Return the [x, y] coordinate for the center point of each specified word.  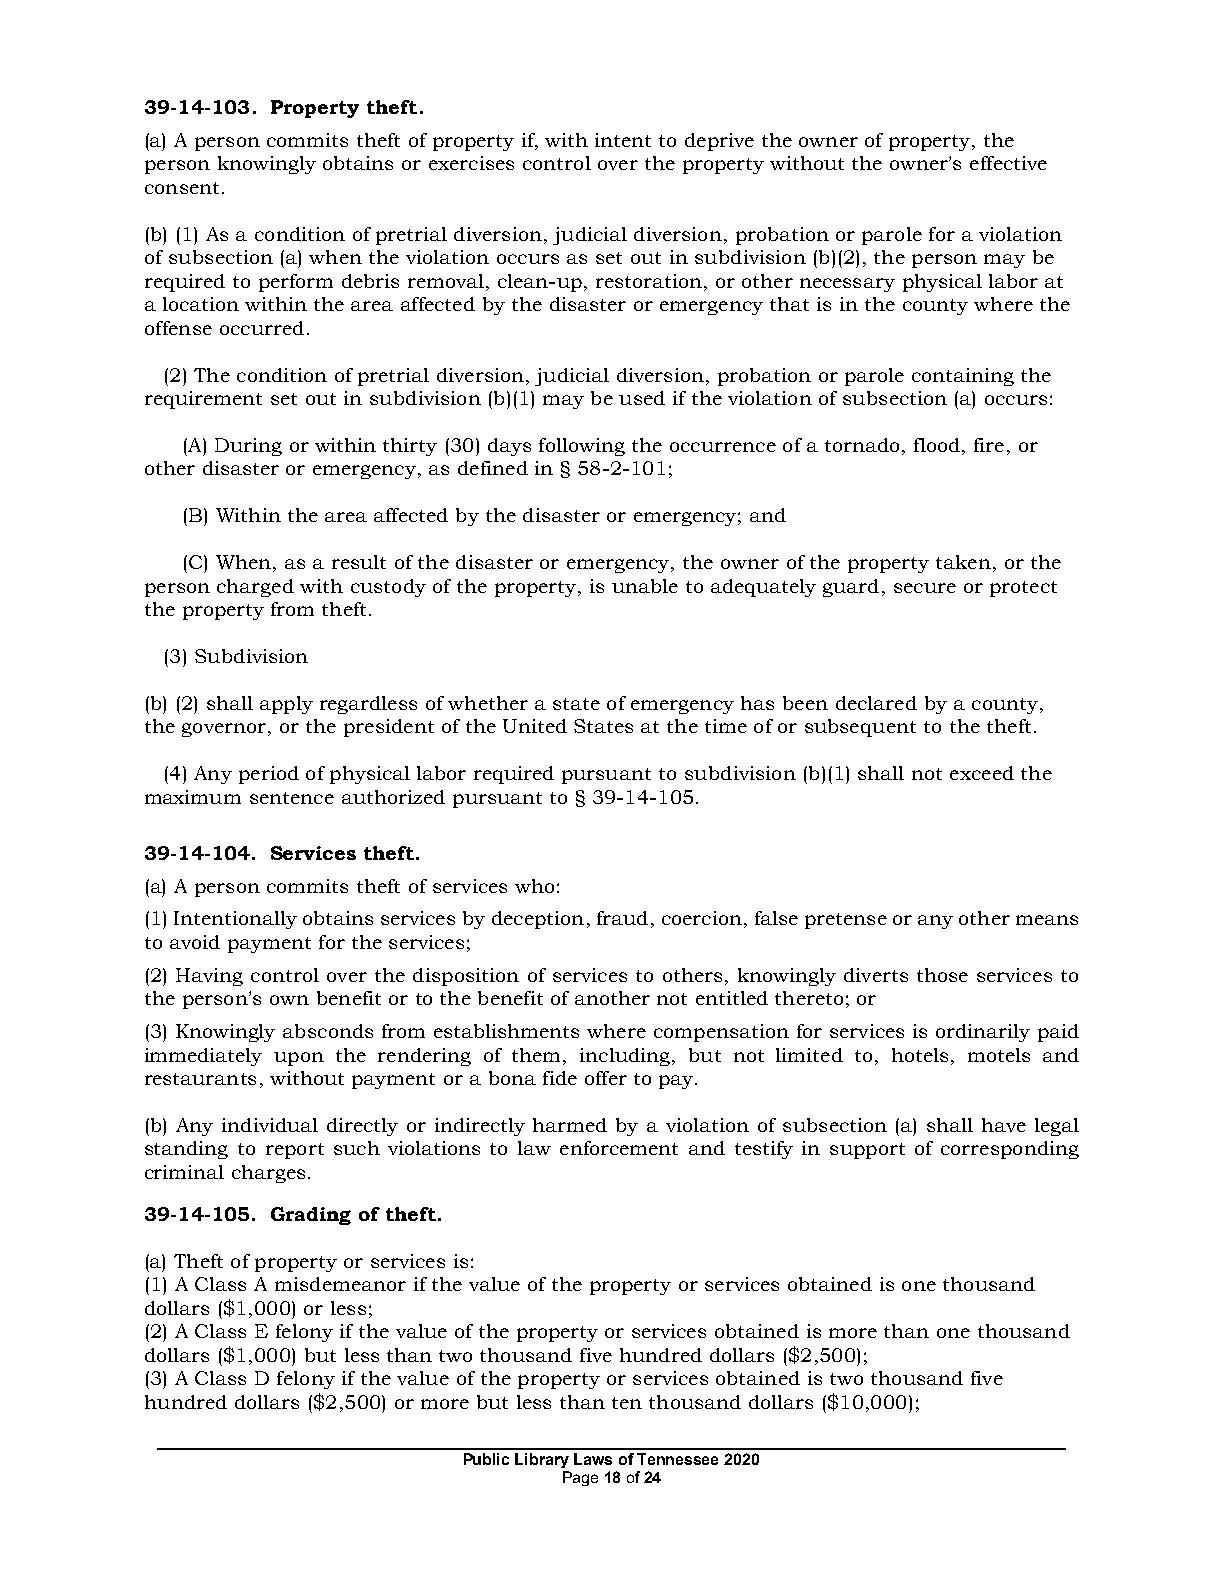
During [248, 447]
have [1004, 1125]
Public [486, 1459]
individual [270, 1125]
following [582, 447]
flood [937, 445]
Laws [593, 1459]
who [534, 886]
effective [1008, 163]
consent [182, 188]
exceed [982, 773]
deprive [719, 142]
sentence [292, 798]
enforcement [619, 1148]
